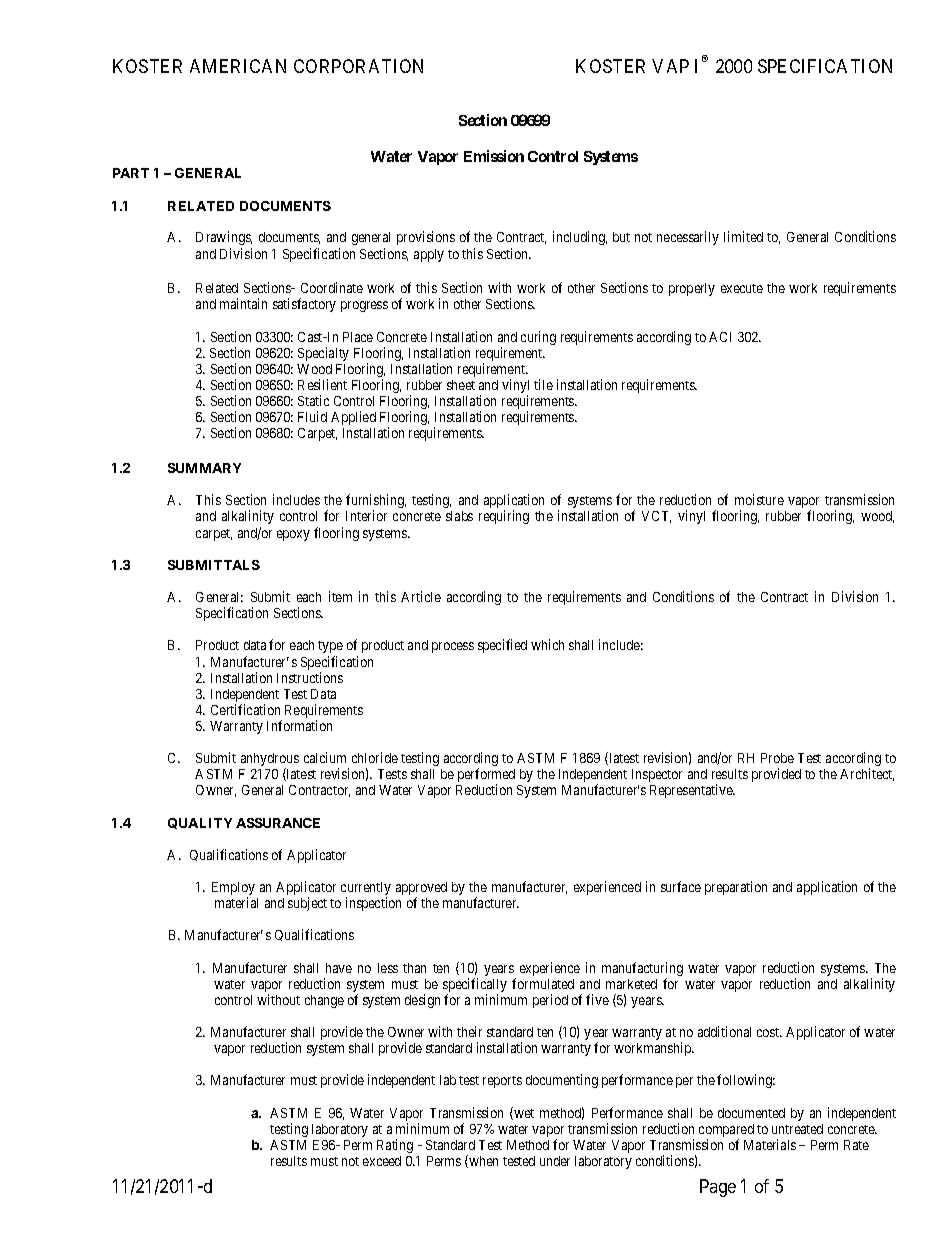 The image size is (952, 1233). I want to click on Probe, so click(777, 758).
